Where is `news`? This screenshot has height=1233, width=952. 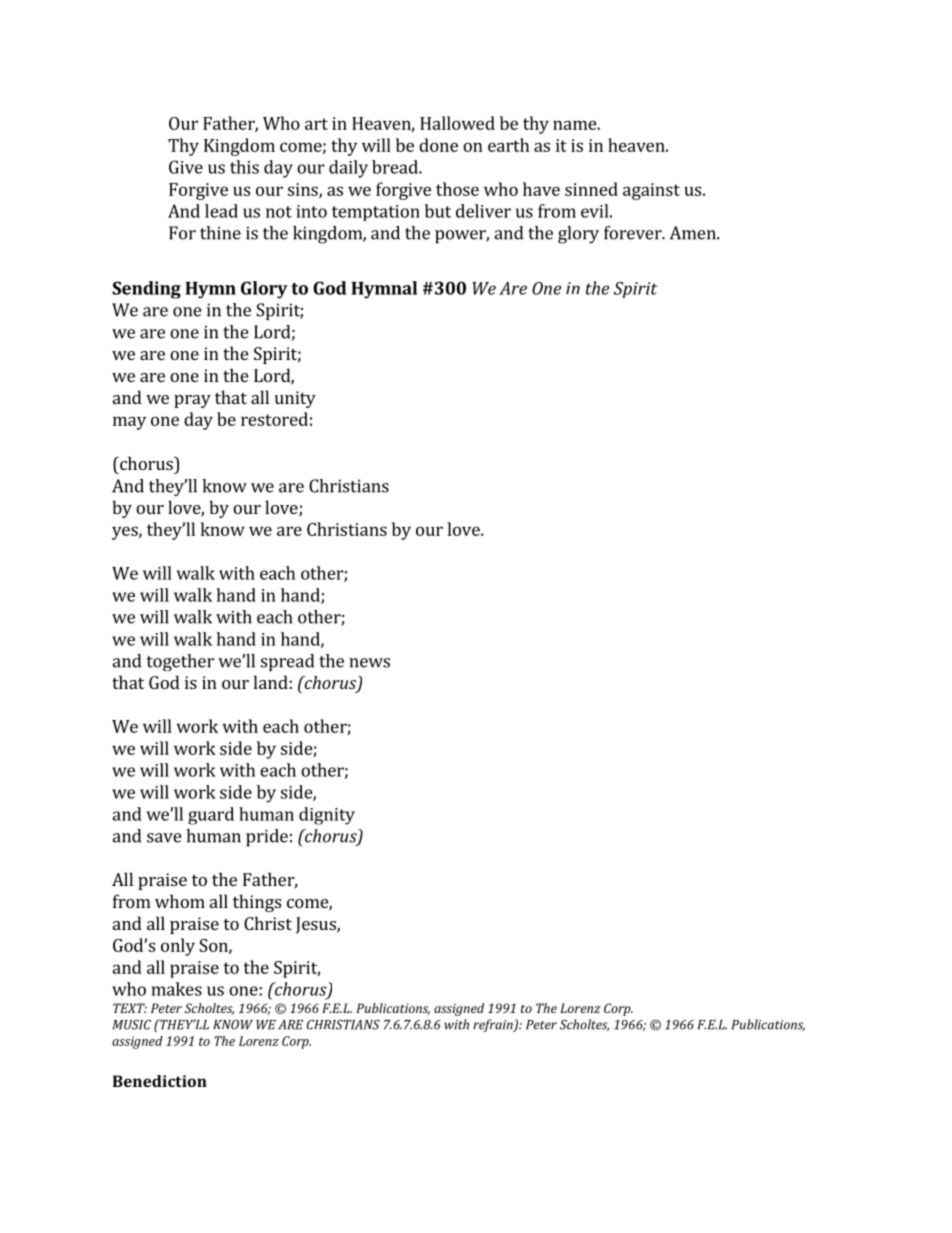 news is located at coordinates (369, 663).
